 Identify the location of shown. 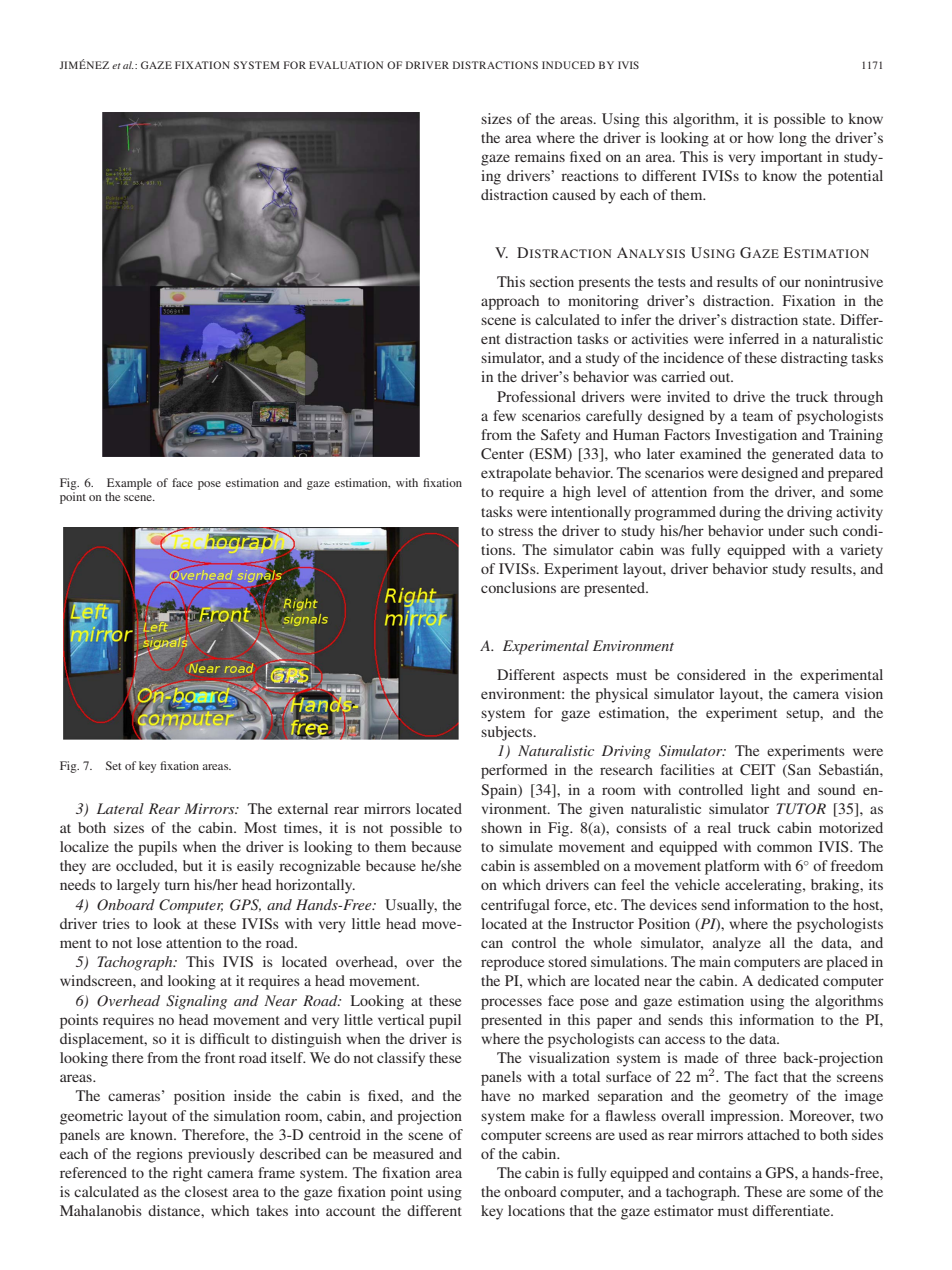
(501, 827).
